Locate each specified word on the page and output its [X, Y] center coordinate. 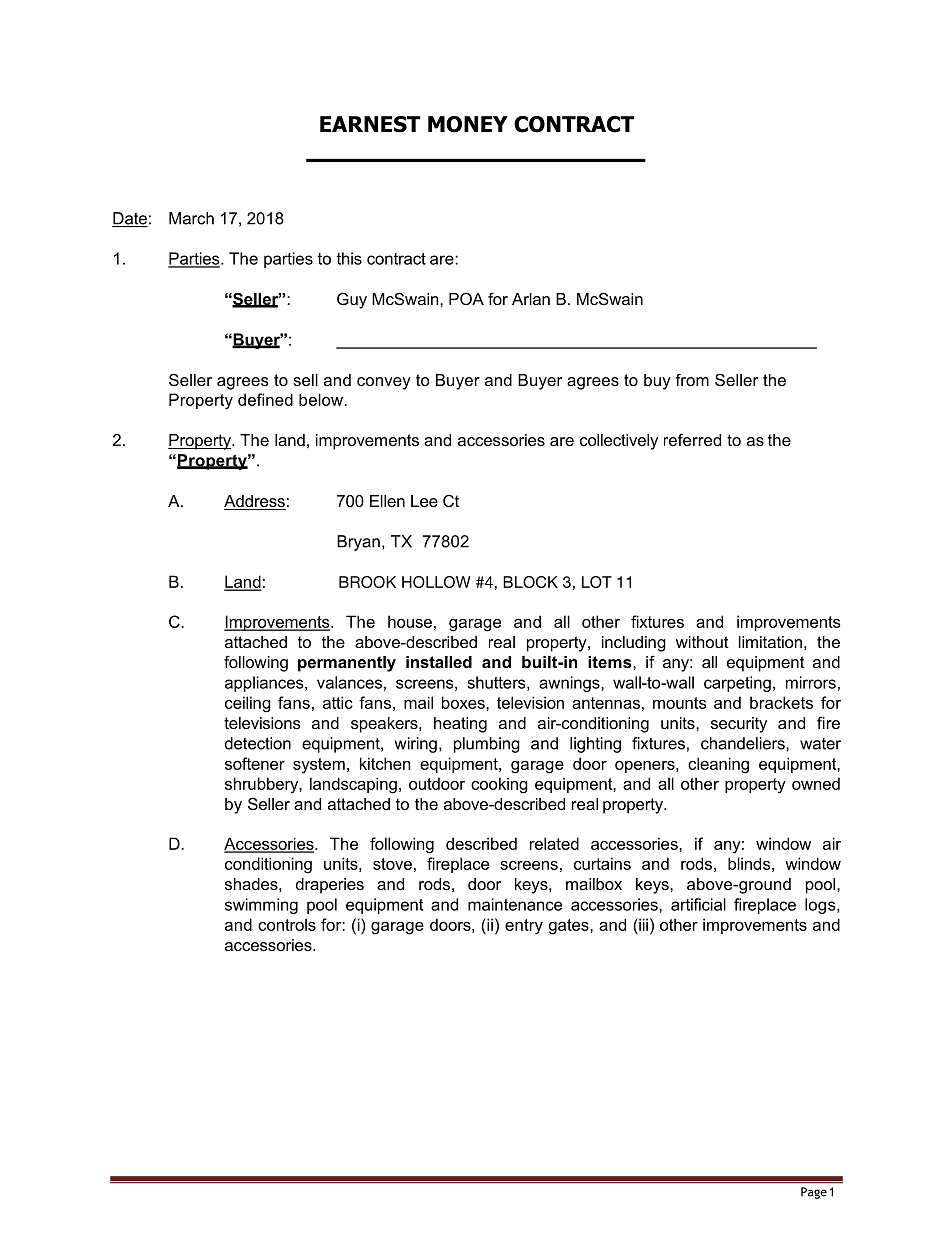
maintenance [515, 904]
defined [265, 399]
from [692, 379]
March [191, 218]
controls [287, 924]
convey [384, 383]
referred [692, 439]
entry [524, 927]
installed [439, 662]
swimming [261, 906]
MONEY [468, 124]
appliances [265, 684]
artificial [698, 904]
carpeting [737, 684]
